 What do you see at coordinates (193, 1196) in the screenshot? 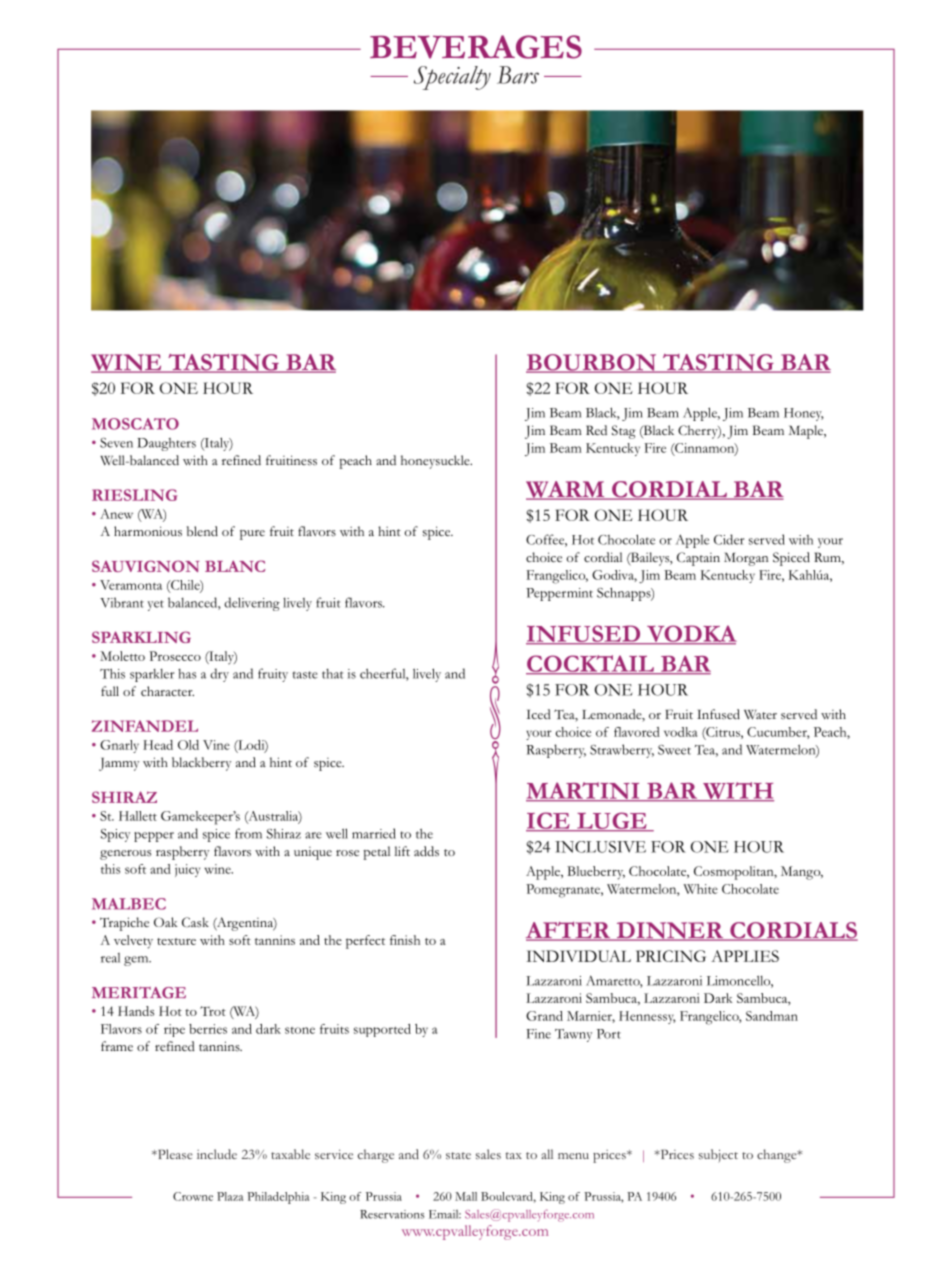
I see `Crowne` at bounding box center [193, 1196].
